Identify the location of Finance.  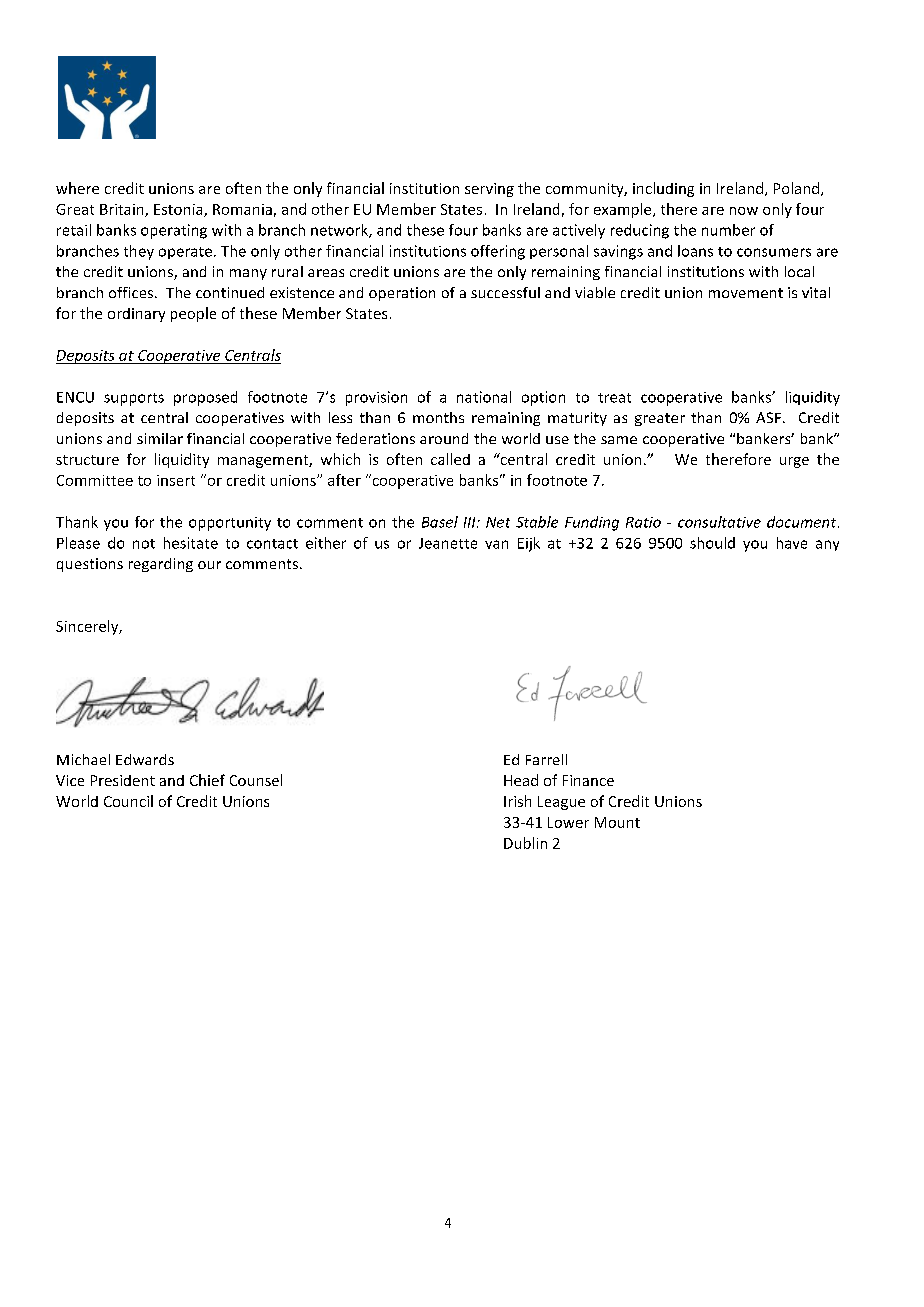
(588, 780).
